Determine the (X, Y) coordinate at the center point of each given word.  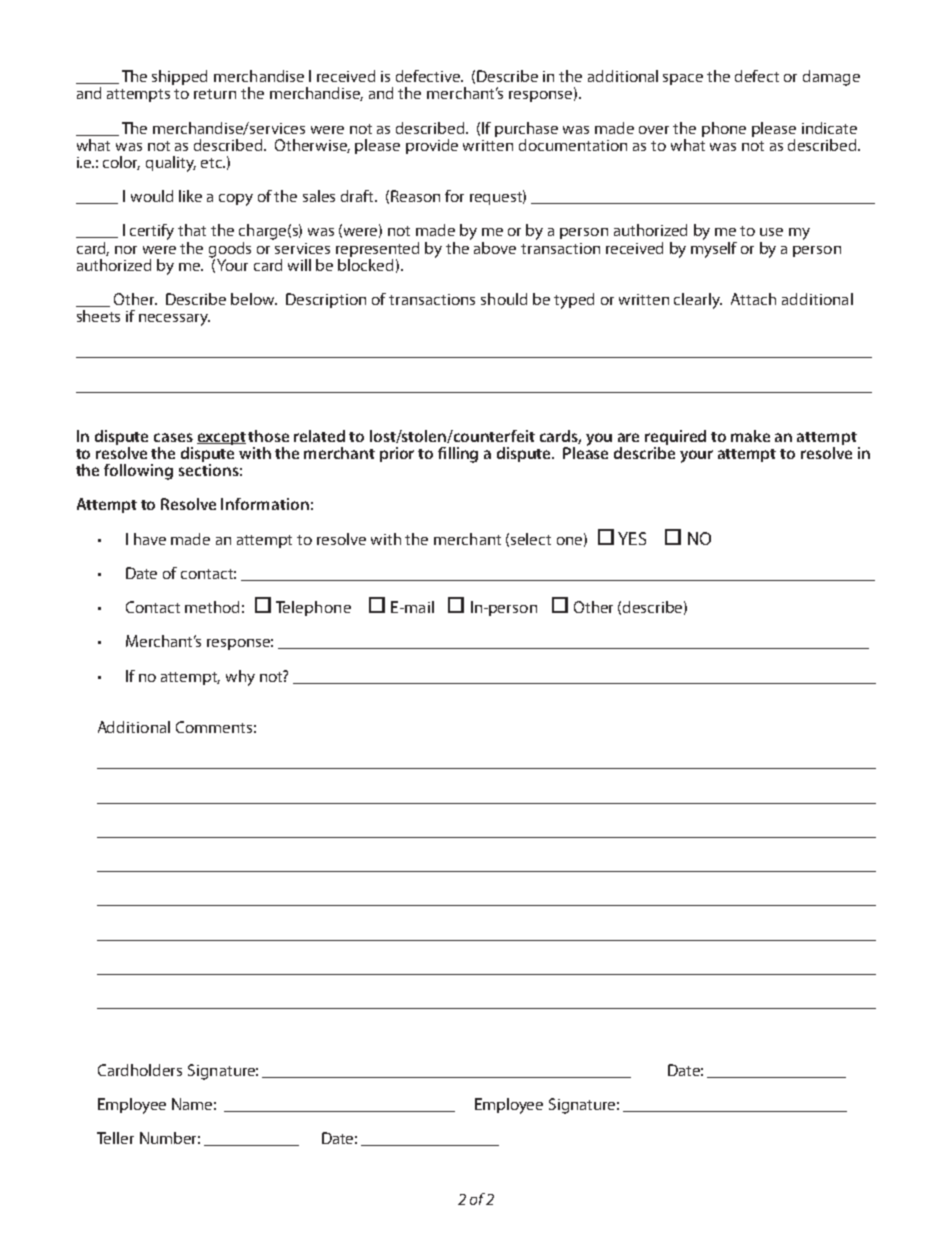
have (150, 539)
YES (632, 538)
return (215, 94)
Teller (115, 1138)
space (683, 79)
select (531, 539)
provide (432, 146)
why (240, 678)
